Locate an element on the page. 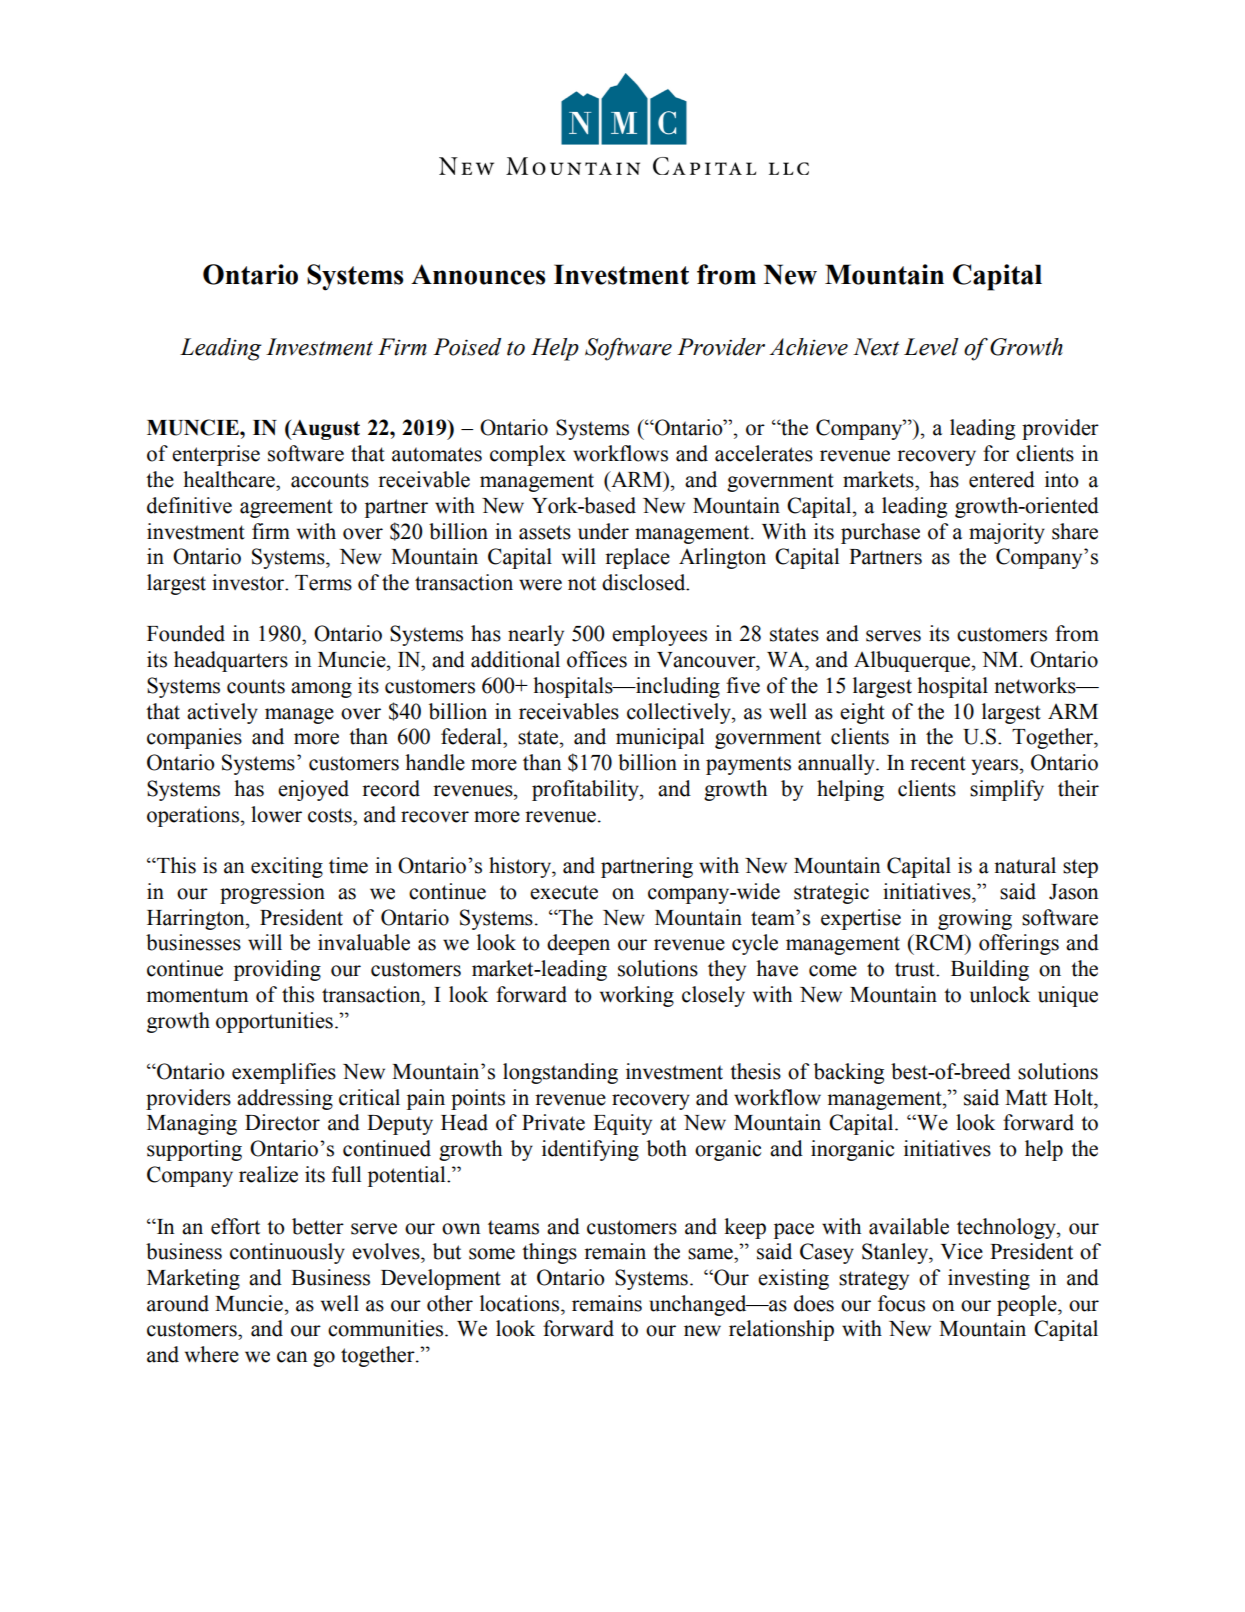 The image size is (1245, 1612). can is located at coordinates (292, 1357).
